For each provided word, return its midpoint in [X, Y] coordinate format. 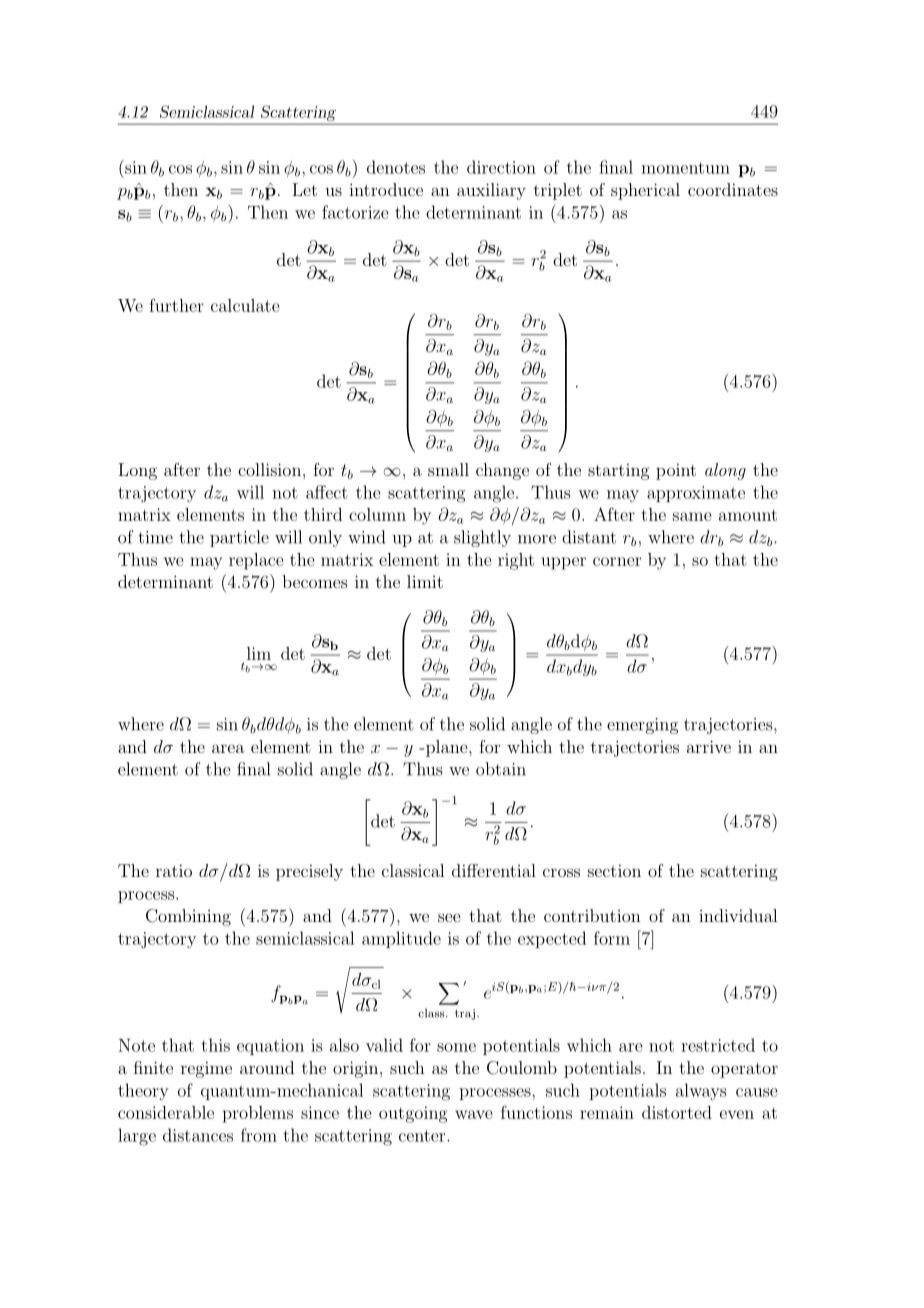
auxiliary [491, 191]
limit [425, 581]
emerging [642, 726]
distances [198, 1135]
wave [474, 1114]
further [176, 305]
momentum [685, 168]
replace [256, 561]
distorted [677, 1112]
